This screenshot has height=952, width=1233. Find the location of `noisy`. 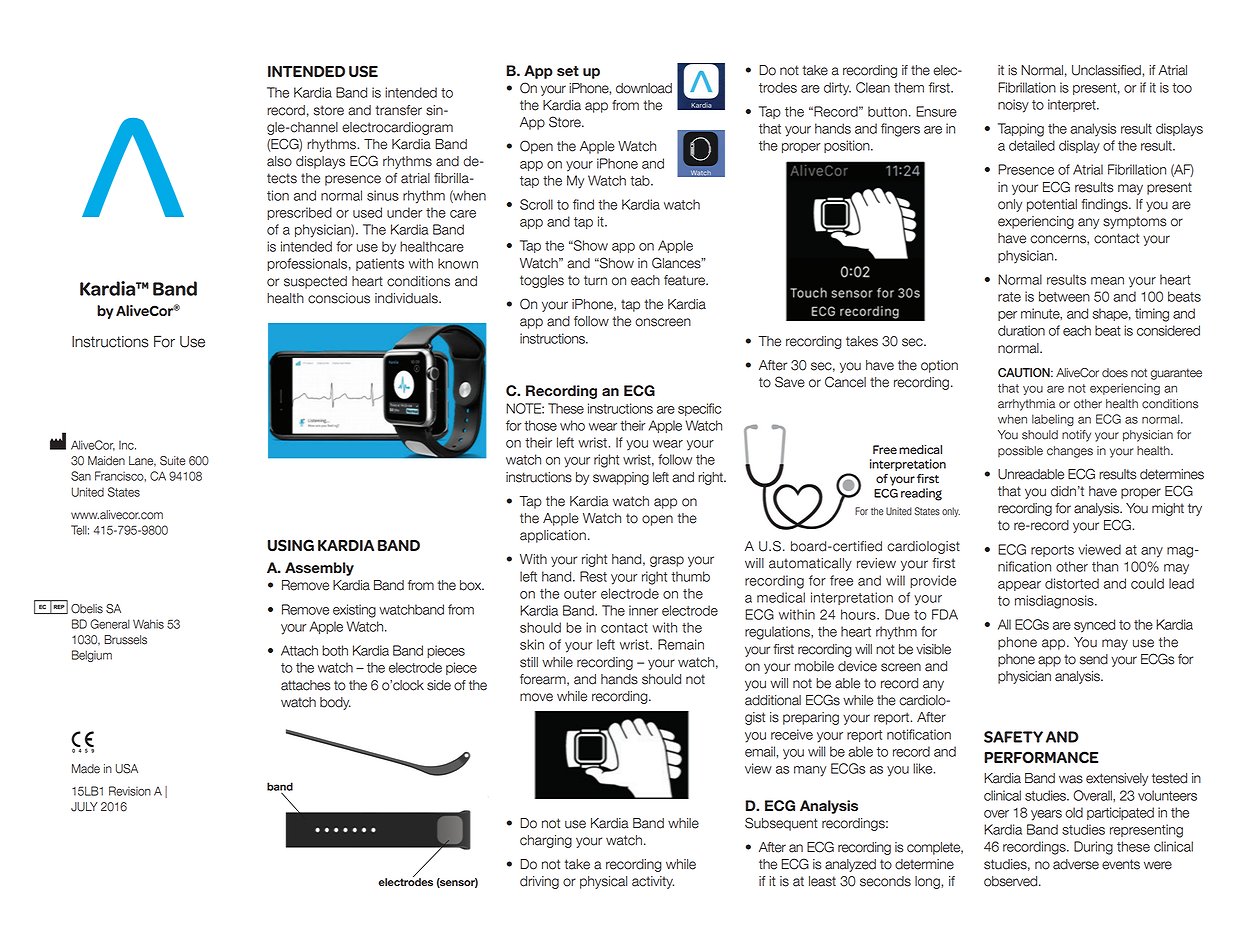

noisy is located at coordinates (1013, 106).
